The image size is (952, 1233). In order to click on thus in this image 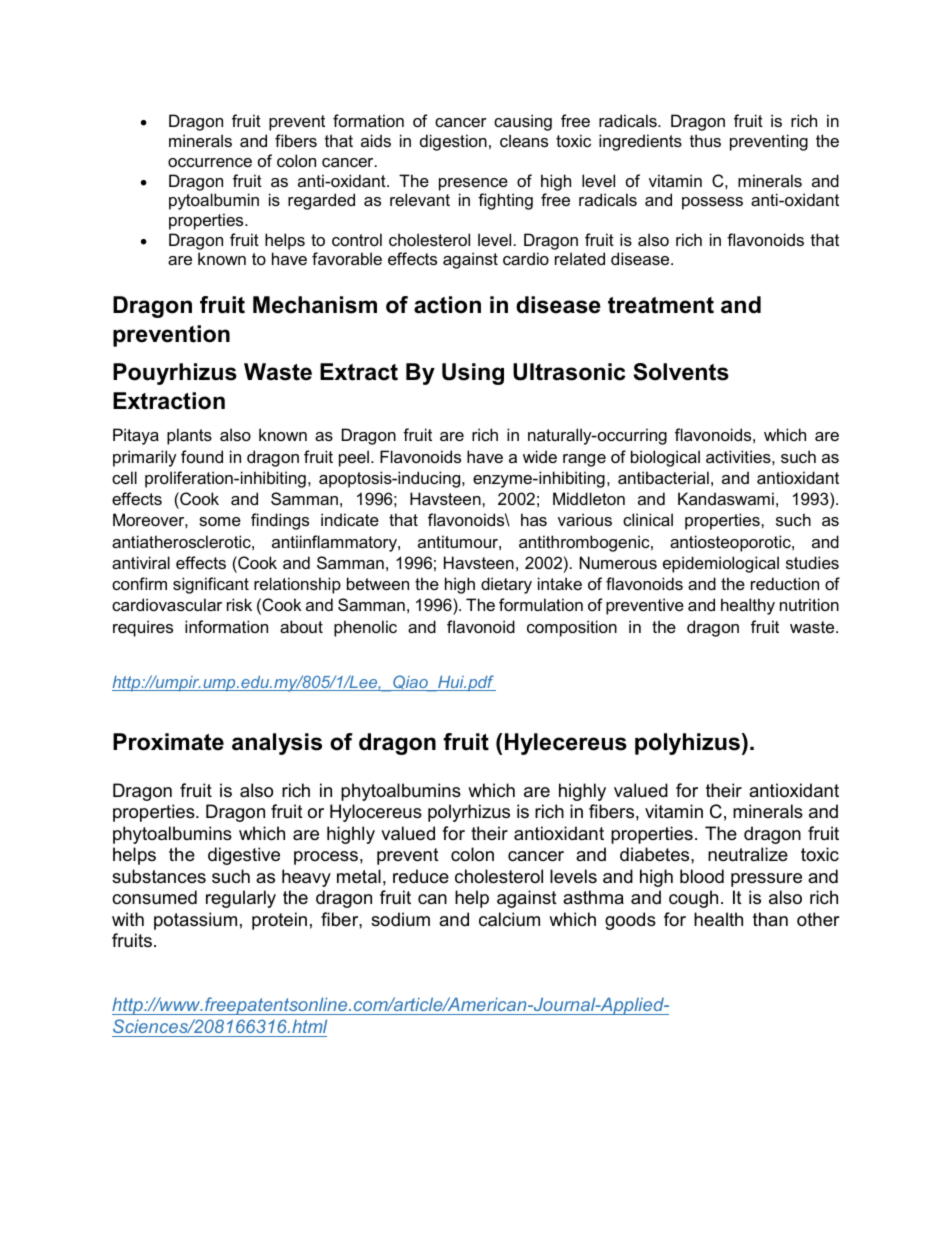, I will do `click(705, 140)`.
